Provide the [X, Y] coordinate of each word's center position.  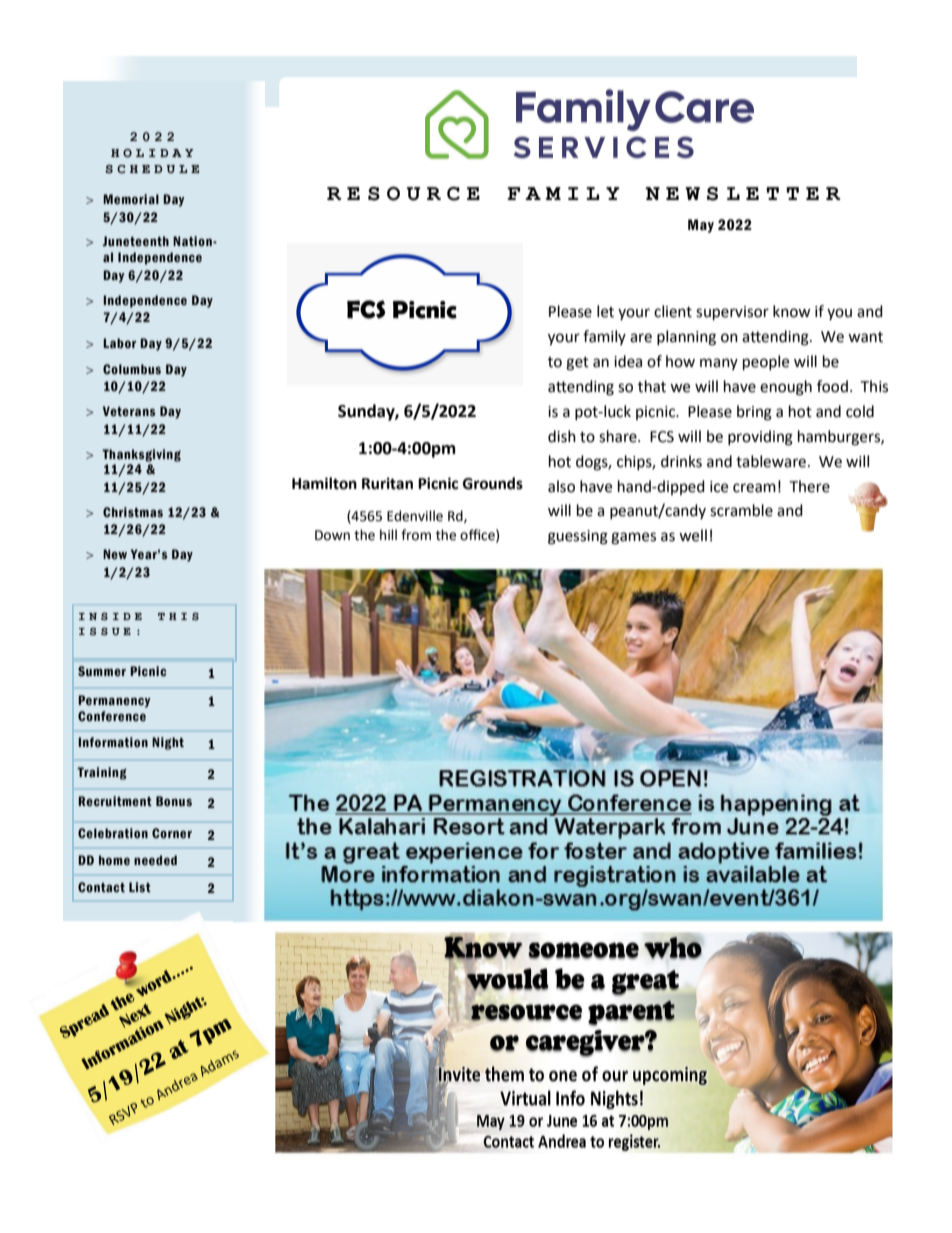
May [701, 226]
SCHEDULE [152, 169]
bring [754, 413]
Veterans [129, 411]
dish [562, 436]
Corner [172, 833]
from [416, 535]
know [792, 311]
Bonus [174, 801]
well [693, 535]
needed [155, 860]
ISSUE [105, 631]
